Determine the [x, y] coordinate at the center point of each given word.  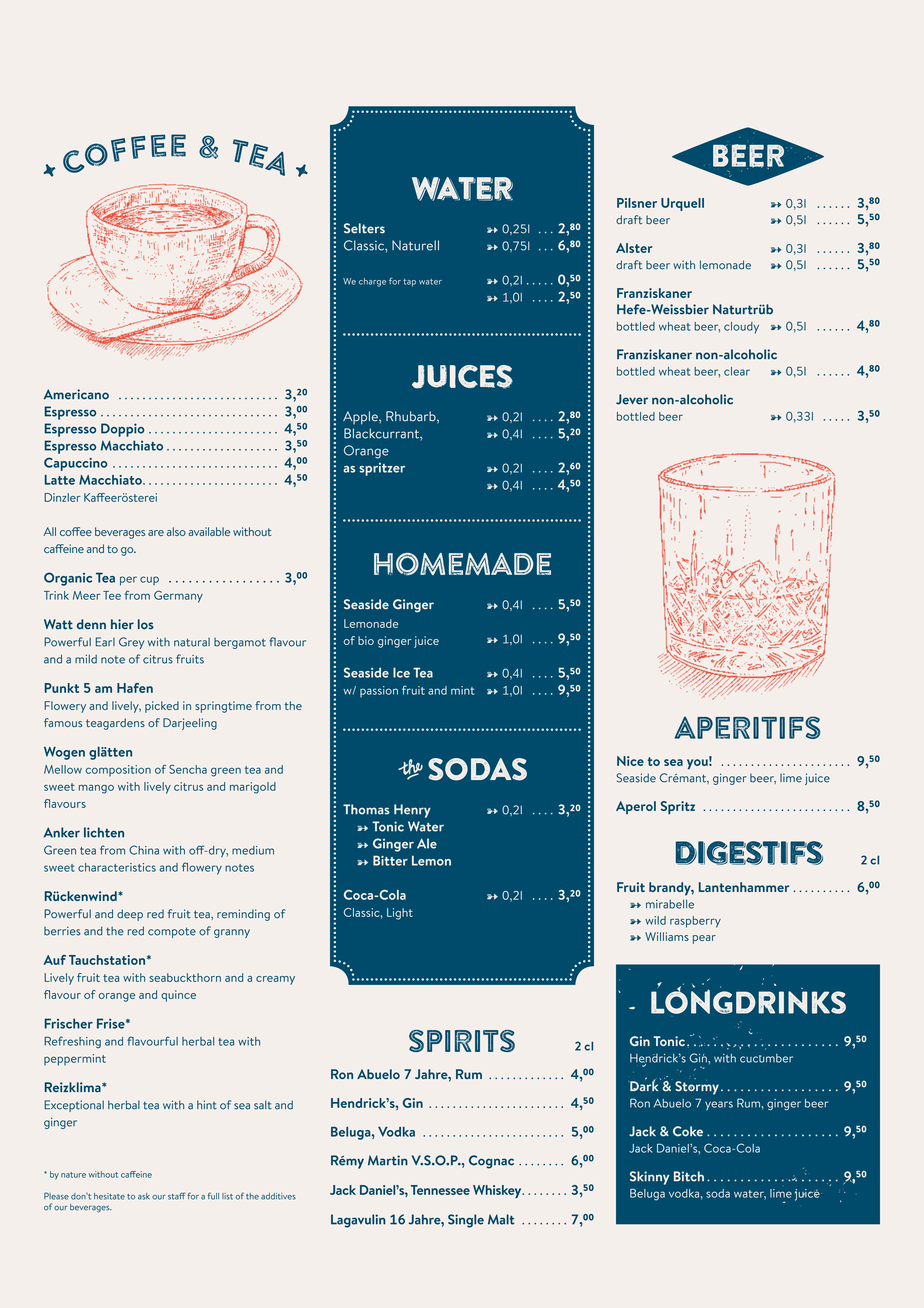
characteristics [117, 867]
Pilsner [637, 203]
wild [655, 920]
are [156, 533]
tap [409, 283]
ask [144, 1196]
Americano [76, 394]
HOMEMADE [462, 564]
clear [737, 371]
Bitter [390, 860]
